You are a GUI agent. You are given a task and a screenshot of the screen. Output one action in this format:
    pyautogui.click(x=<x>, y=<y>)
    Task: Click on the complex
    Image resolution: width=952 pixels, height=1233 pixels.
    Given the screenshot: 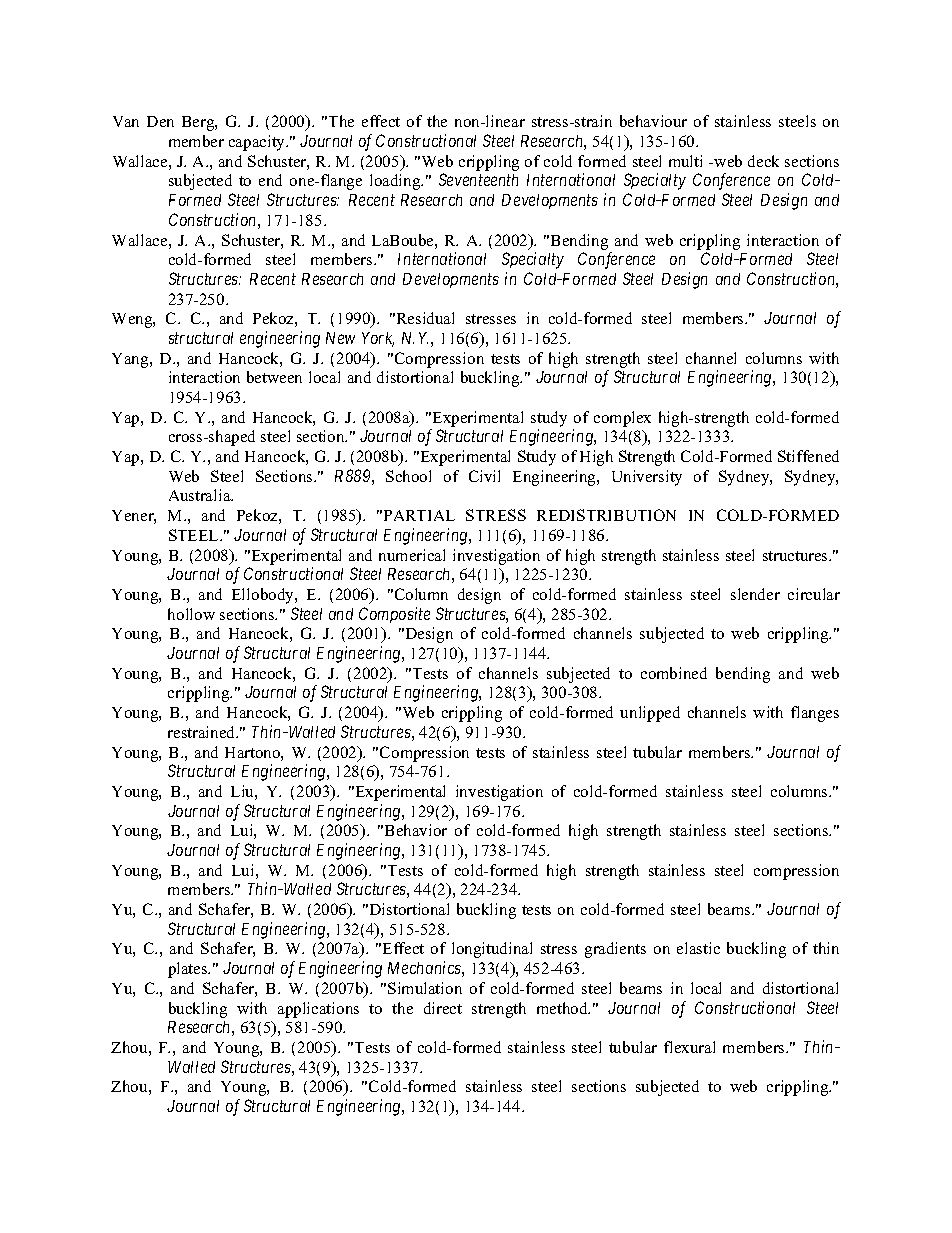 What is the action you would take?
    pyautogui.click(x=622, y=419)
